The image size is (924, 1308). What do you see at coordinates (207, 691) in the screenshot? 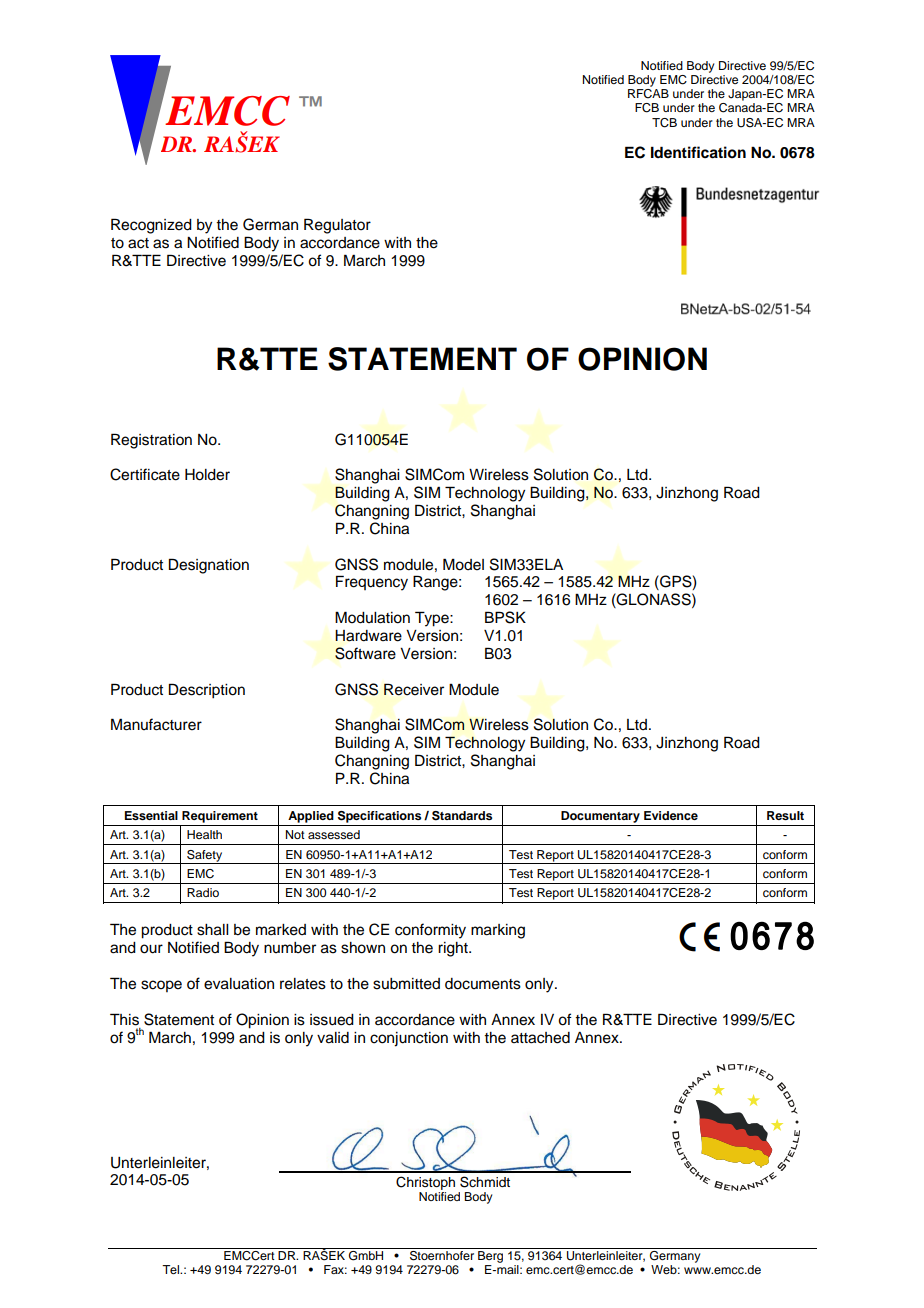
I see `Description` at bounding box center [207, 691].
